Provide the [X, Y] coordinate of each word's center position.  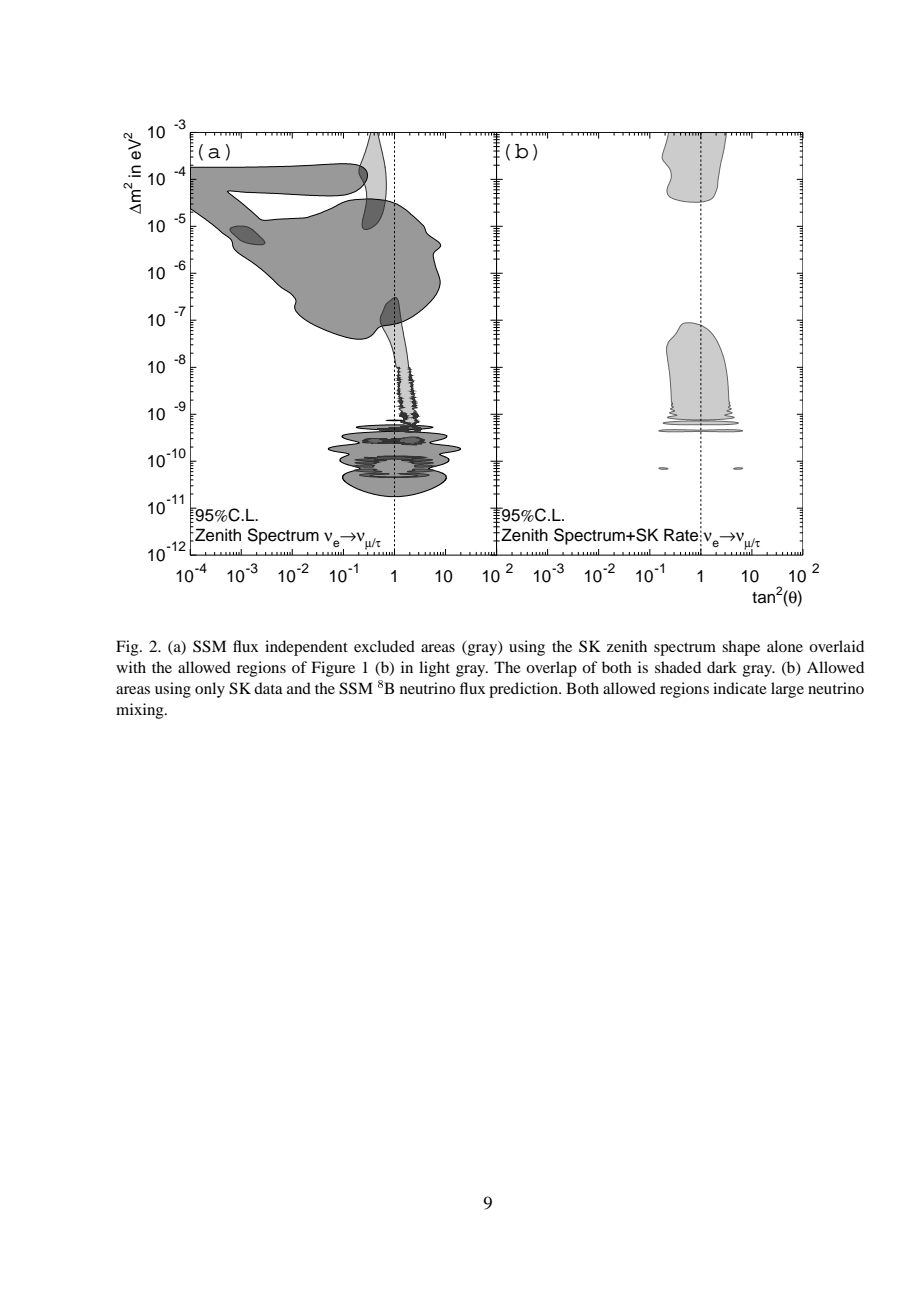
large [787, 690]
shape [741, 648]
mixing [141, 711]
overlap [551, 669]
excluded [384, 646]
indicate [740, 688]
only [210, 690]
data [268, 688]
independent [306, 648]
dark [722, 667]
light [434, 669]
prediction [525, 690]
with [131, 667]
